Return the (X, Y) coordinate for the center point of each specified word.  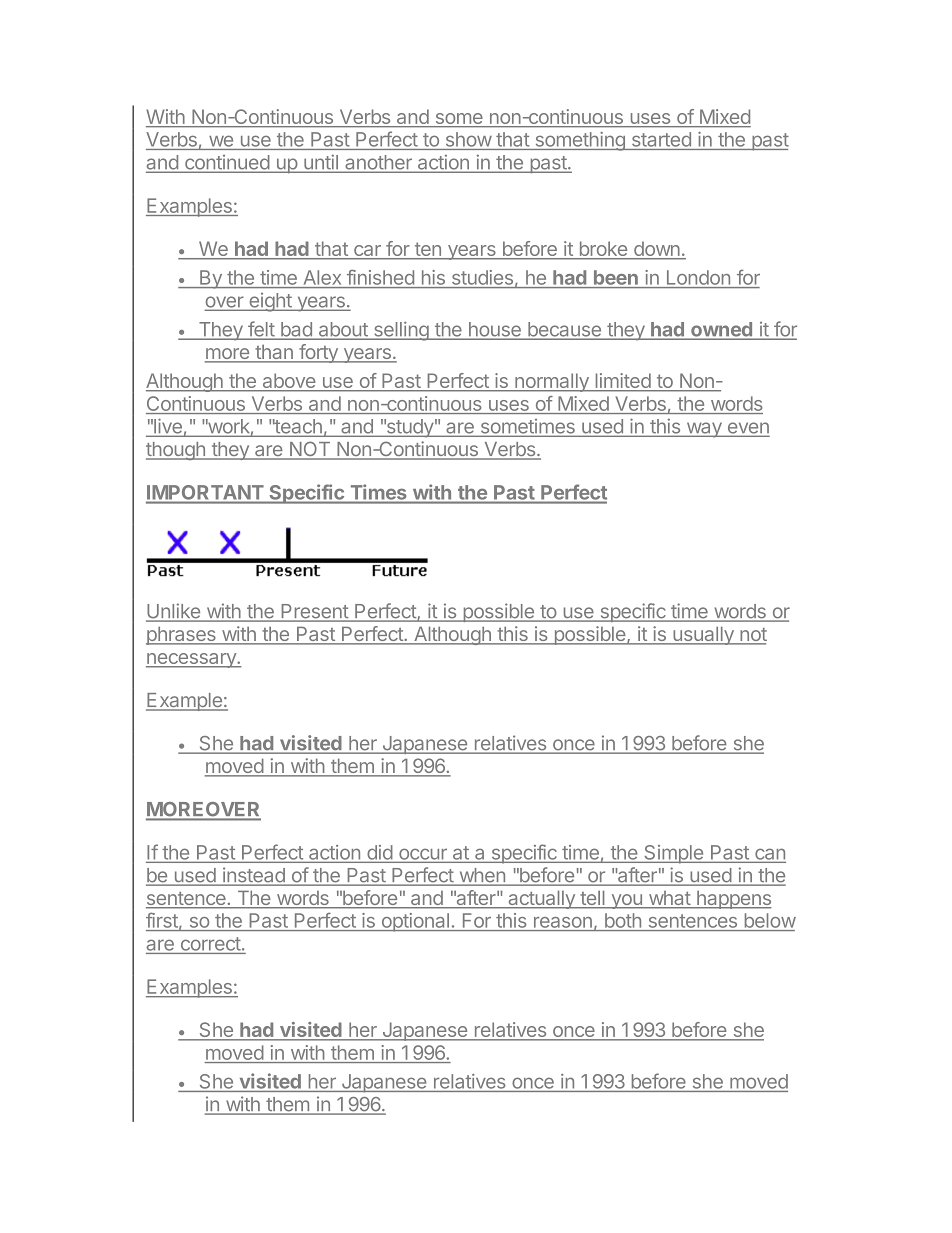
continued (227, 163)
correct (211, 944)
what (669, 899)
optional (415, 922)
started (661, 139)
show (469, 139)
